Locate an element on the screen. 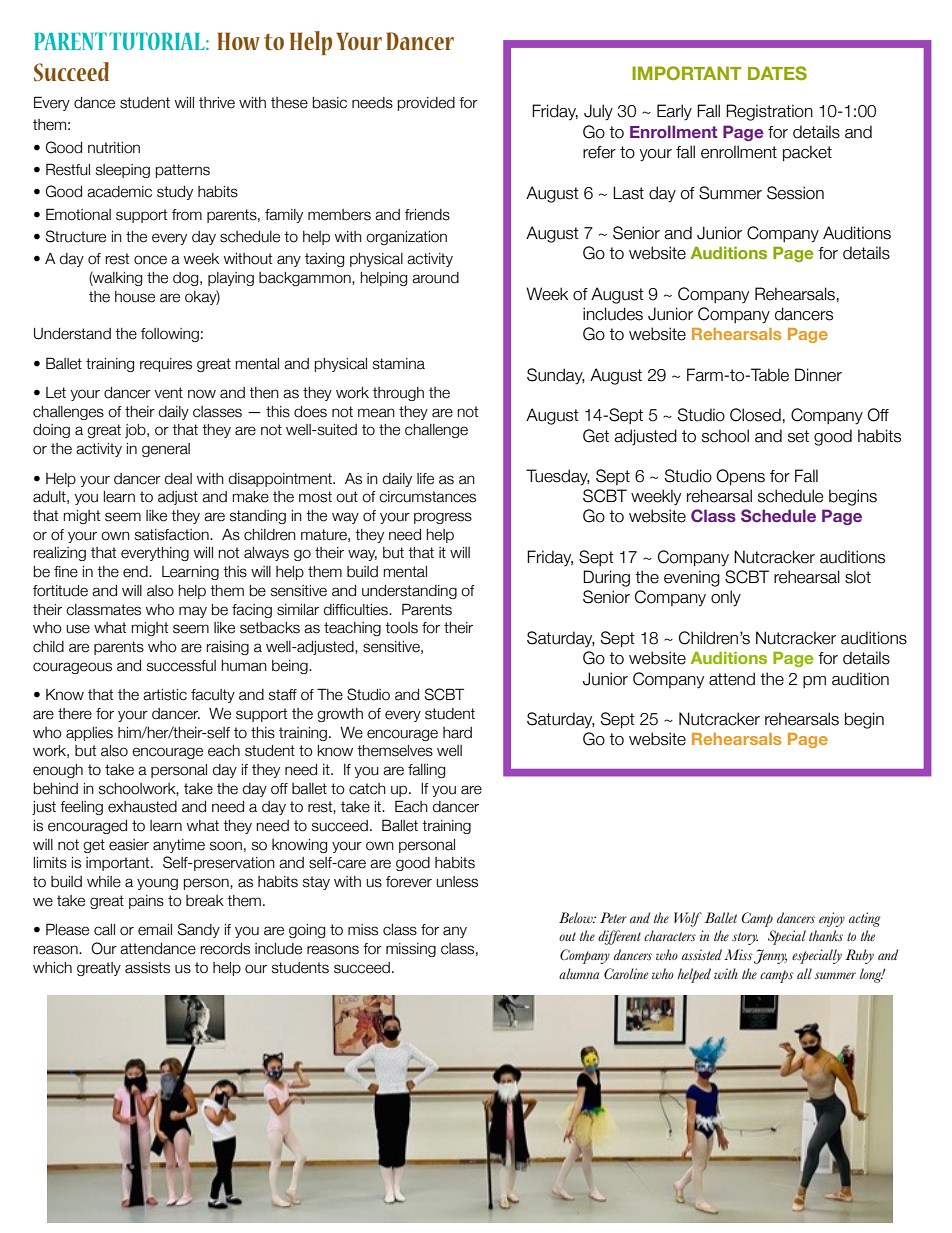 This screenshot has height=1233, width=952. Opens is located at coordinates (740, 477).
